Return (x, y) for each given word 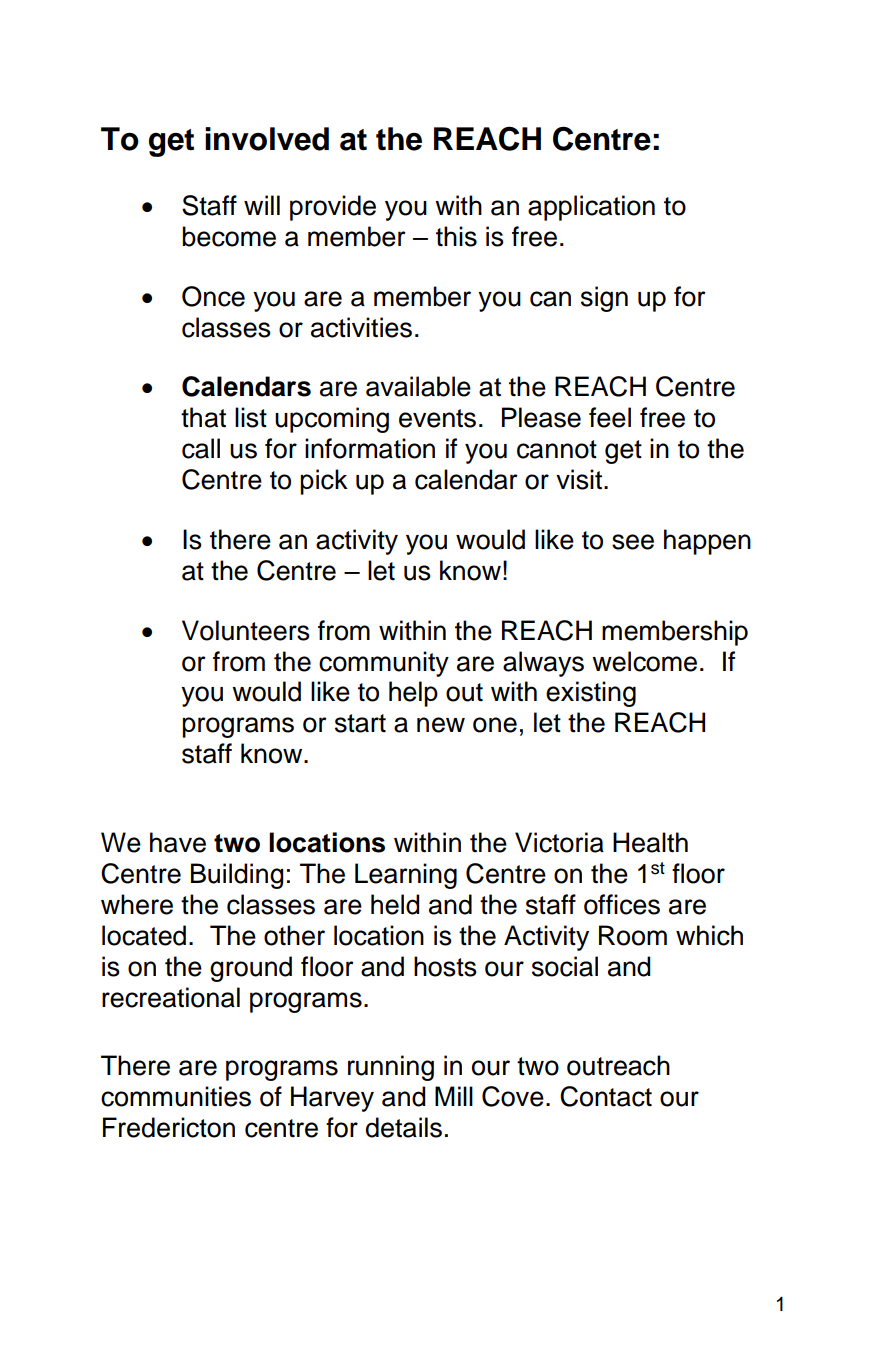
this (456, 236)
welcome (644, 661)
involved (267, 139)
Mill (454, 1096)
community (384, 664)
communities (176, 1096)
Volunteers (246, 630)
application (591, 208)
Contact (606, 1096)
